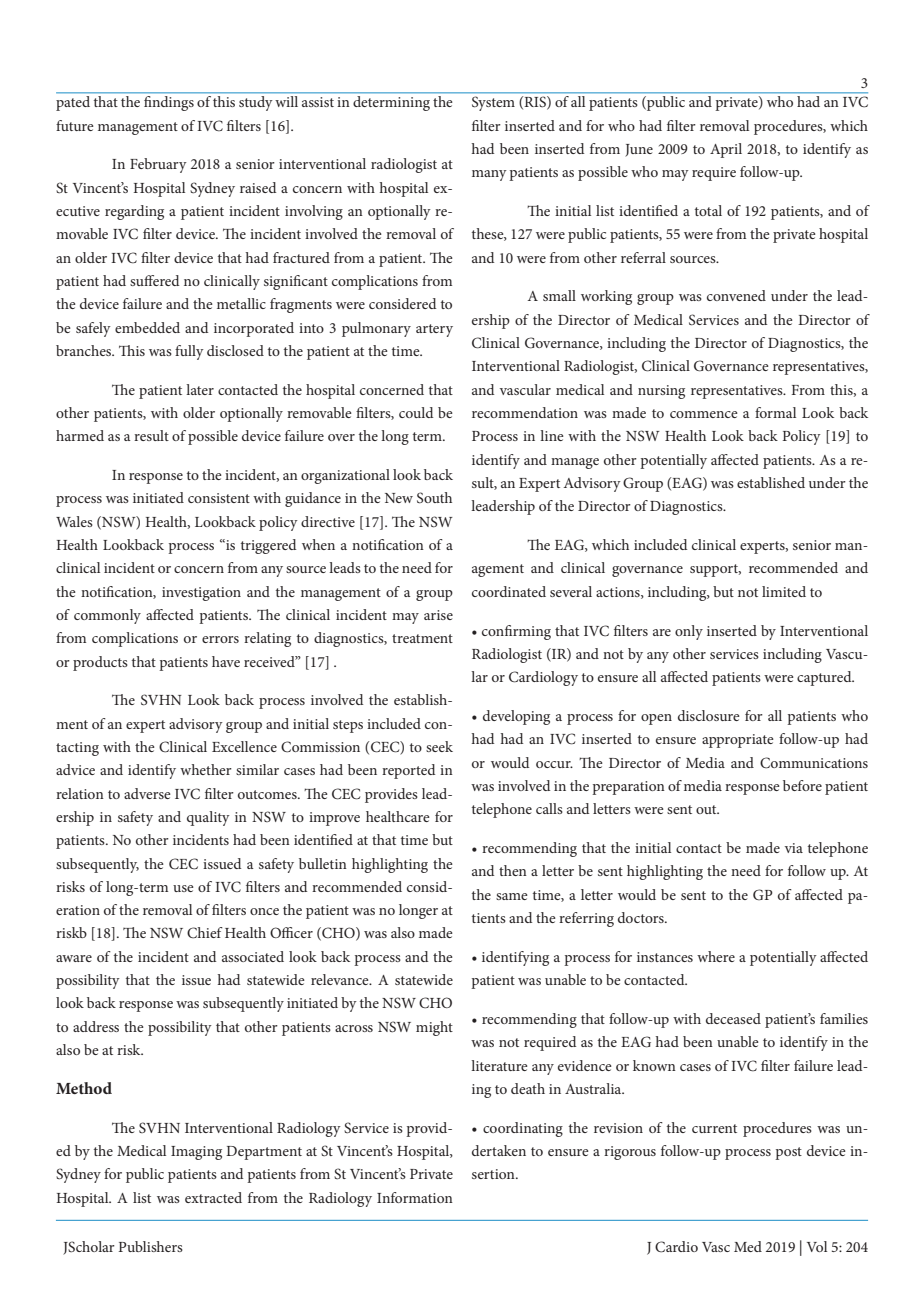 Image resolution: width=924 pixels, height=1308 pixels. I want to click on have, so click(226, 661).
